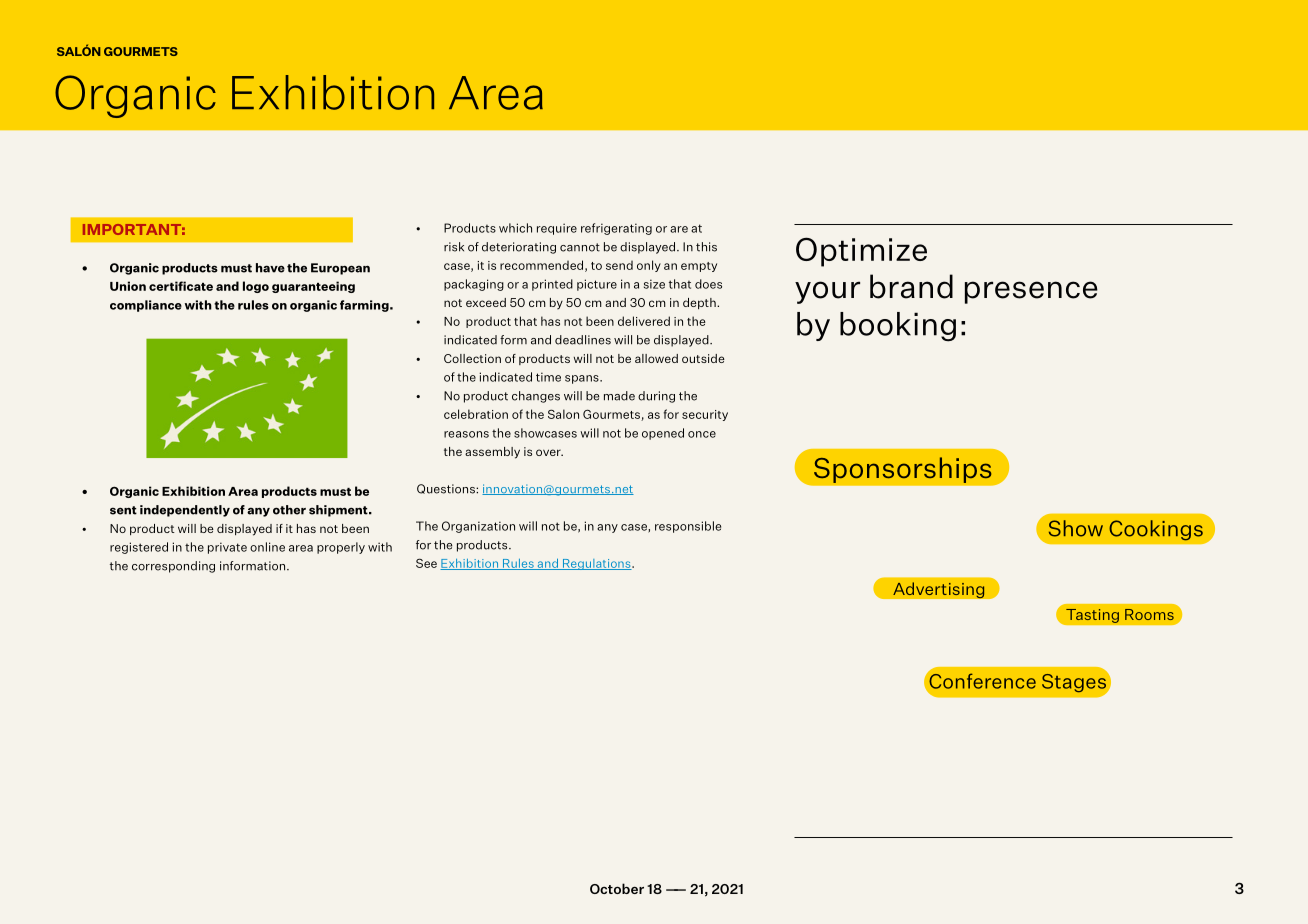 Image resolution: width=1308 pixels, height=924 pixels. I want to click on Sponsorships, so click(903, 470).
